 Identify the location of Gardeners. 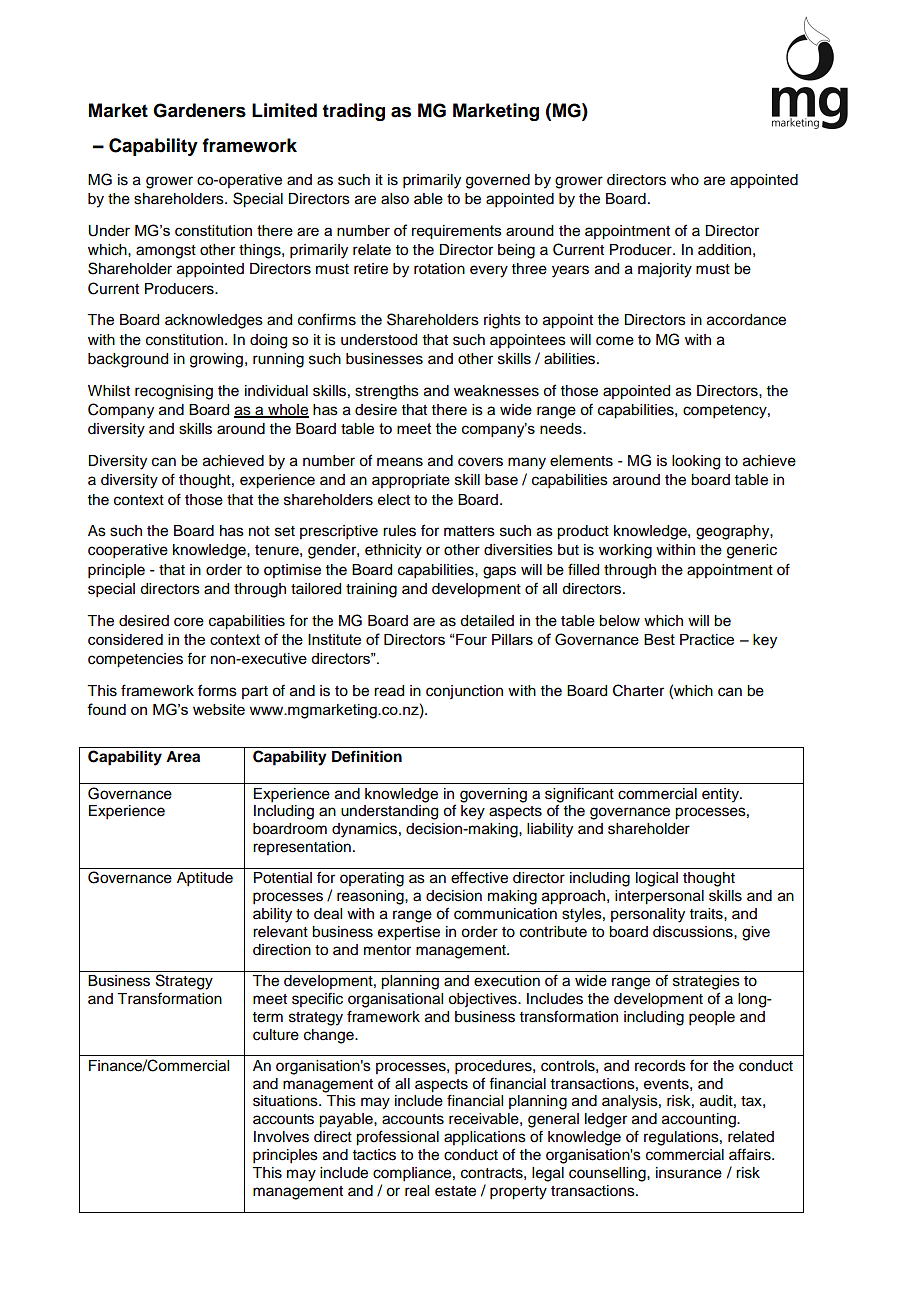
(199, 110).
